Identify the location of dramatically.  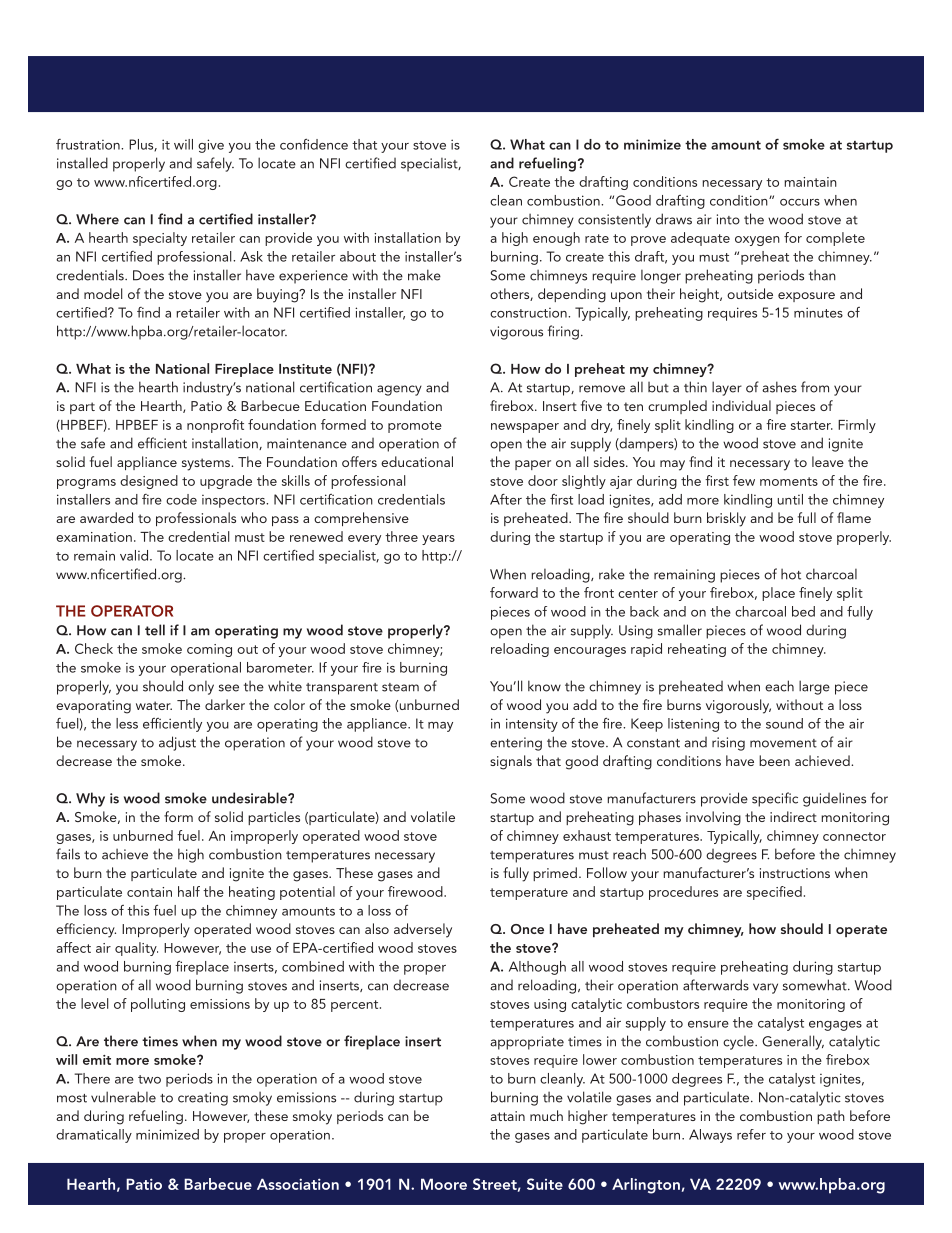
(94, 1136).
